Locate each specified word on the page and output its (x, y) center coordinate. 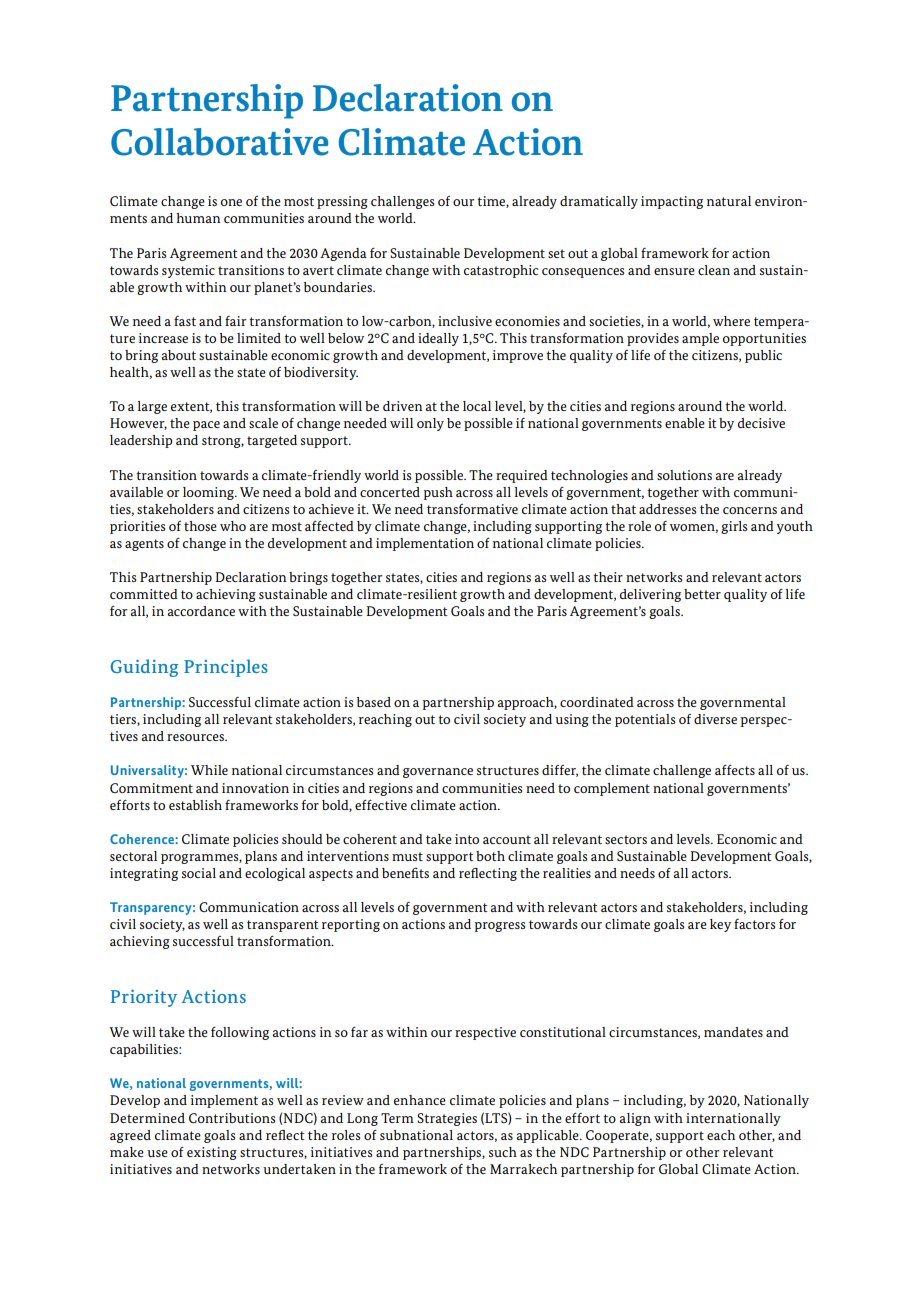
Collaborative (220, 142)
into (467, 839)
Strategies (447, 1119)
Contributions (232, 1118)
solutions (684, 475)
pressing (342, 202)
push (438, 493)
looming (210, 493)
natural (729, 201)
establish (195, 805)
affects (735, 770)
